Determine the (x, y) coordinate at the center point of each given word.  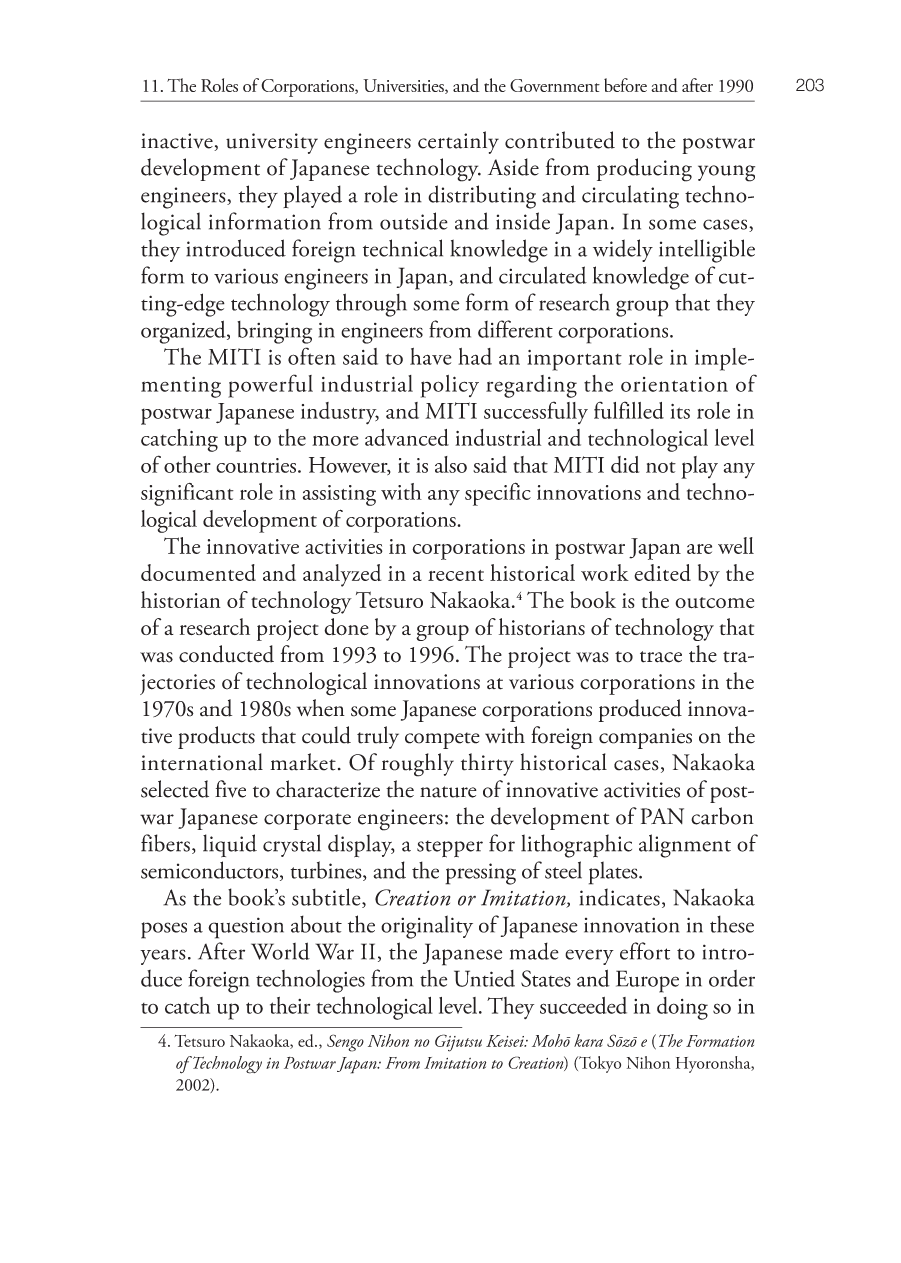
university (272, 143)
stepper (450, 849)
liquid (230, 845)
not (661, 467)
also (451, 464)
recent (456, 575)
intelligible (707, 251)
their (290, 1005)
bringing (274, 332)
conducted (226, 654)
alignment (685, 846)
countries (257, 465)
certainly (458, 142)
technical (403, 248)
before (625, 85)
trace (661, 657)
